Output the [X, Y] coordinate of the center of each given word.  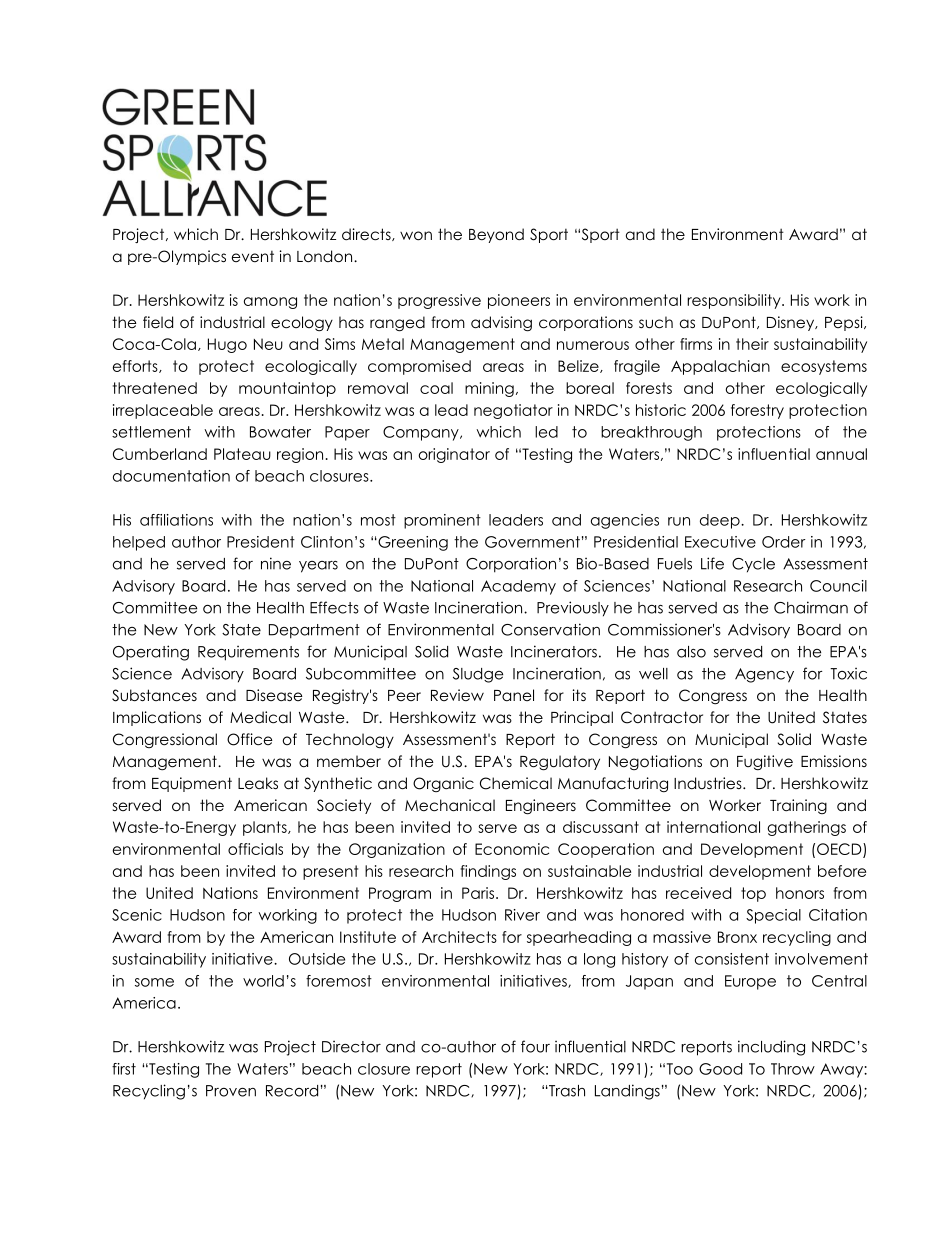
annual [841, 454]
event [253, 256]
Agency [764, 675]
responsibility [735, 301]
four [535, 1046]
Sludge [478, 675]
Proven [231, 1091]
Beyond [496, 235]
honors [800, 893]
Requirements [248, 653]
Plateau [242, 454]
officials [255, 849]
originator [454, 455]
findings [488, 872]
